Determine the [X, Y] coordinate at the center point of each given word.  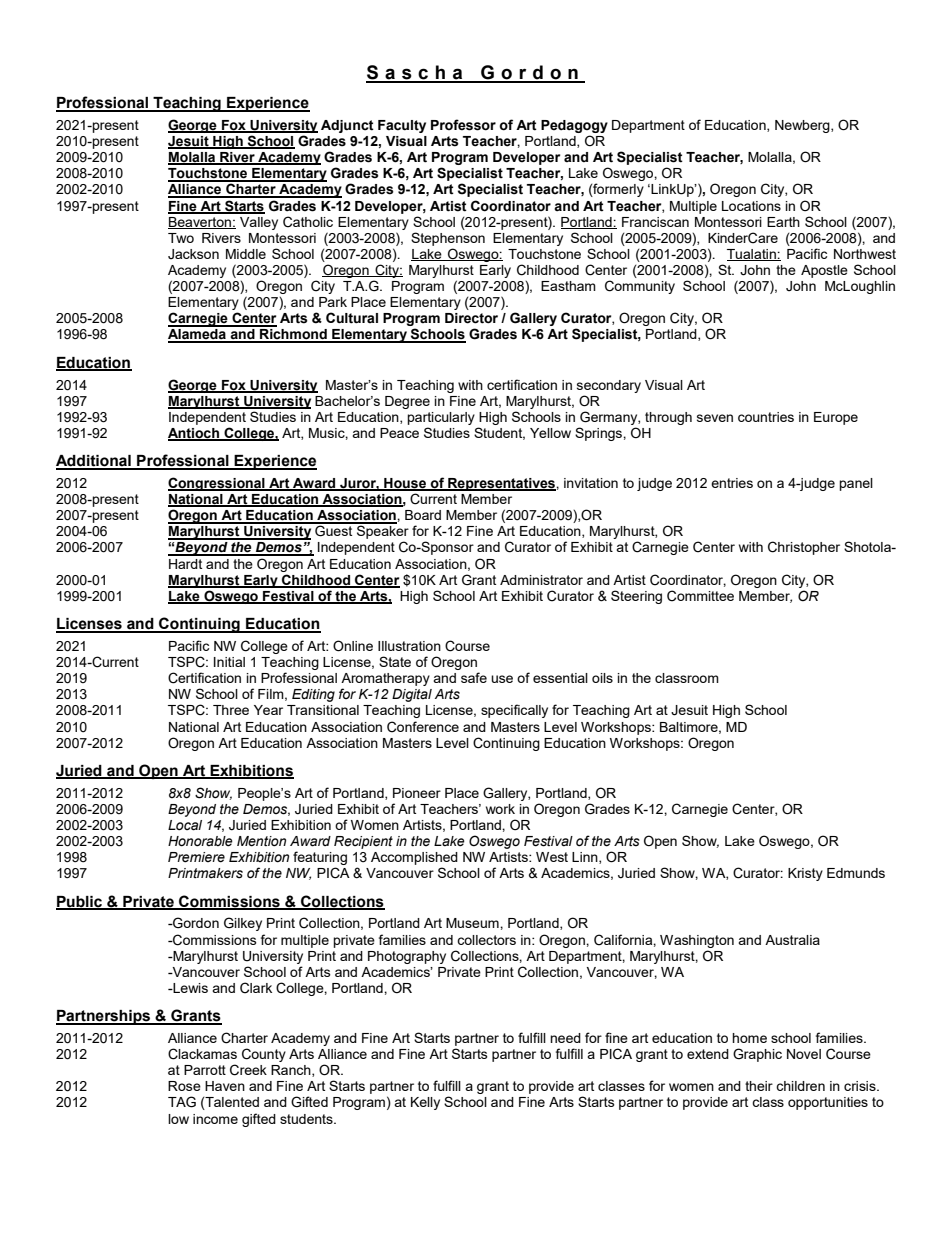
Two [181, 238]
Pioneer [417, 793]
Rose [184, 1086]
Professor [463, 125]
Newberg [803, 126]
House [405, 484]
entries [732, 483]
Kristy [805, 874]
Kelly [425, 1103]
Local [185, 825]
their [759, 1086]
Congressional [217, 484]
